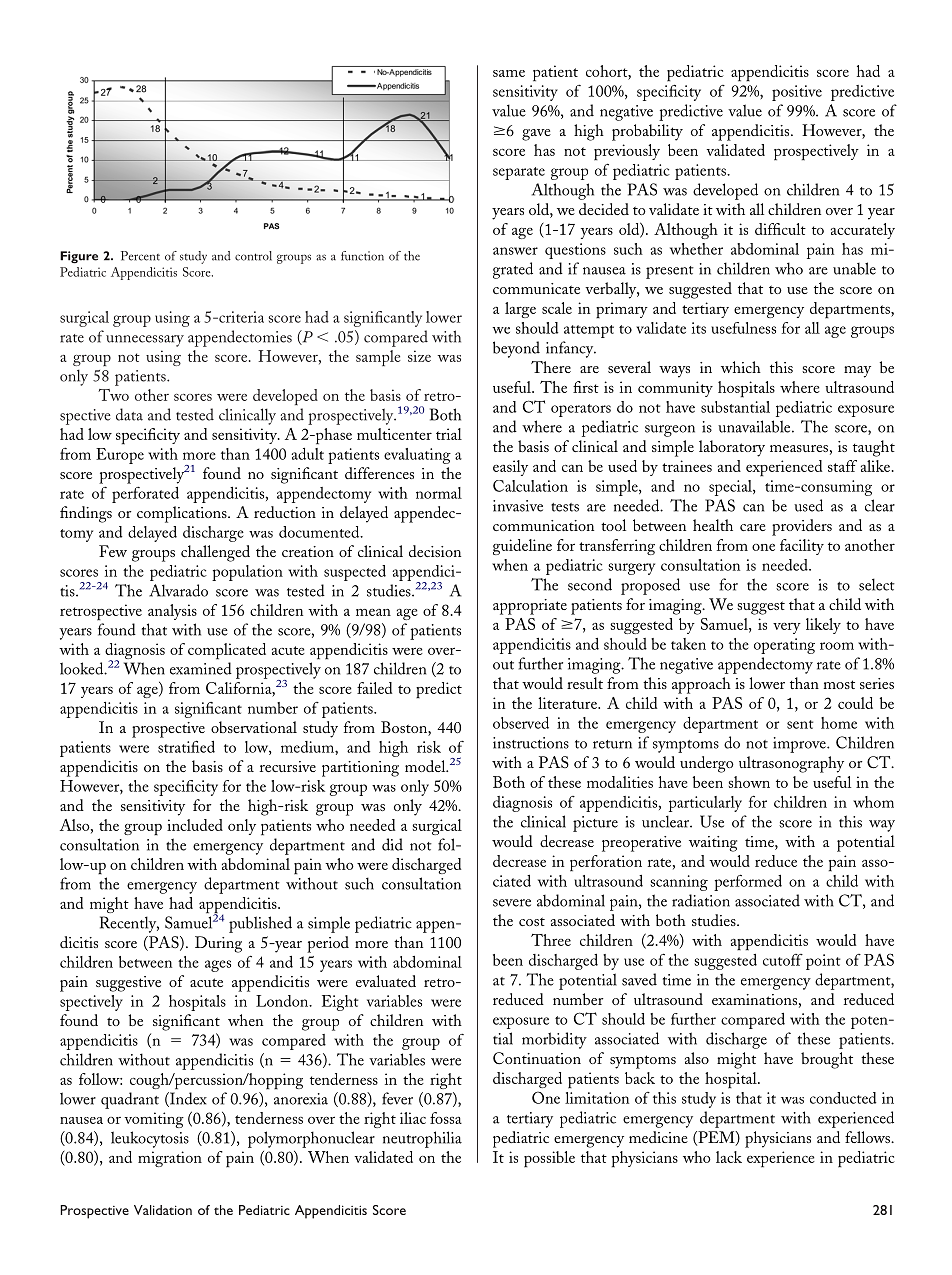  Describe the element at coordinates (510, 468) in the screenshot. I see `easily` at that location.
